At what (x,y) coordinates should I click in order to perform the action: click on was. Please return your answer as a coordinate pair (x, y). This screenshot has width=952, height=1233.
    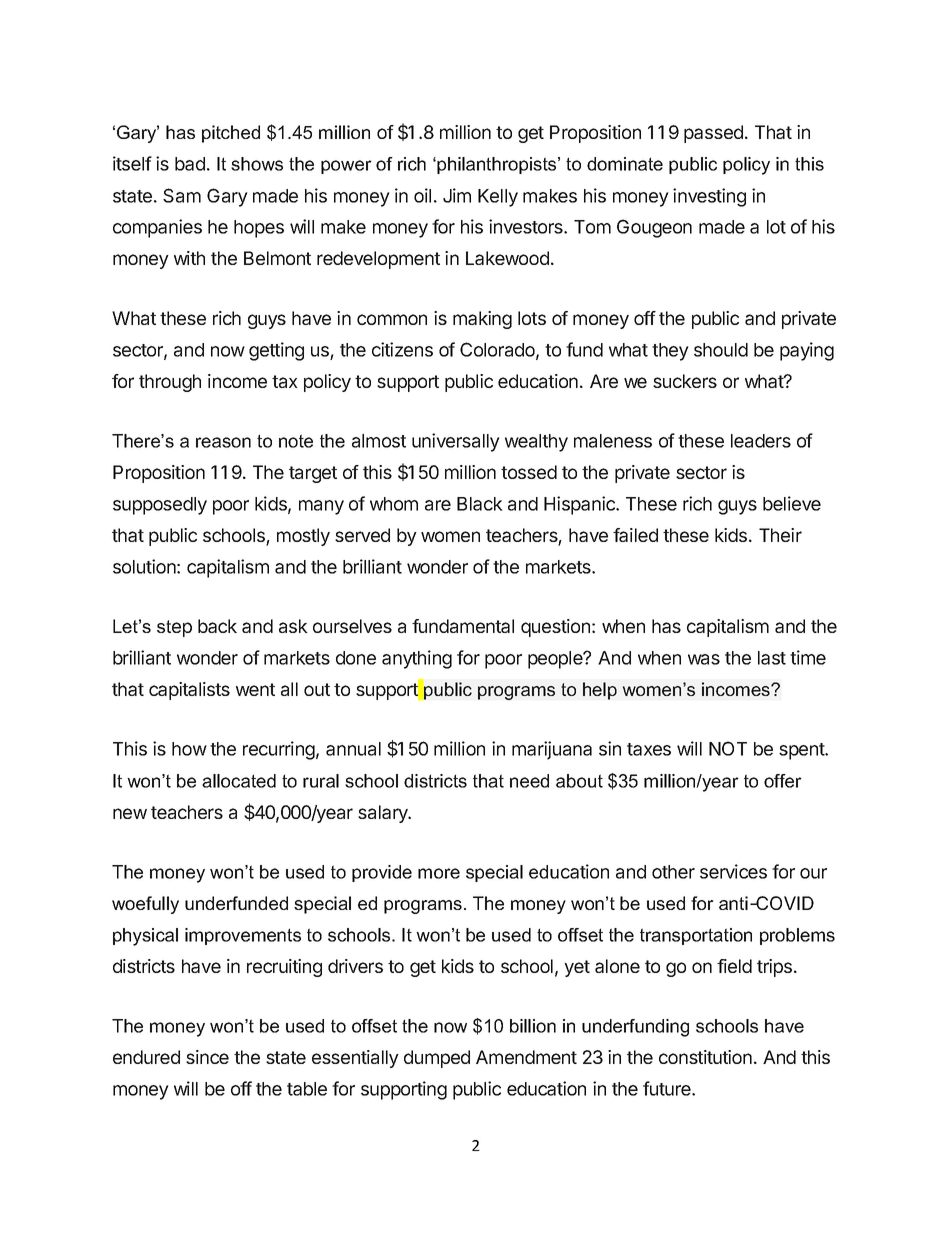
    Looking at the image, I should click on (704, 659).
